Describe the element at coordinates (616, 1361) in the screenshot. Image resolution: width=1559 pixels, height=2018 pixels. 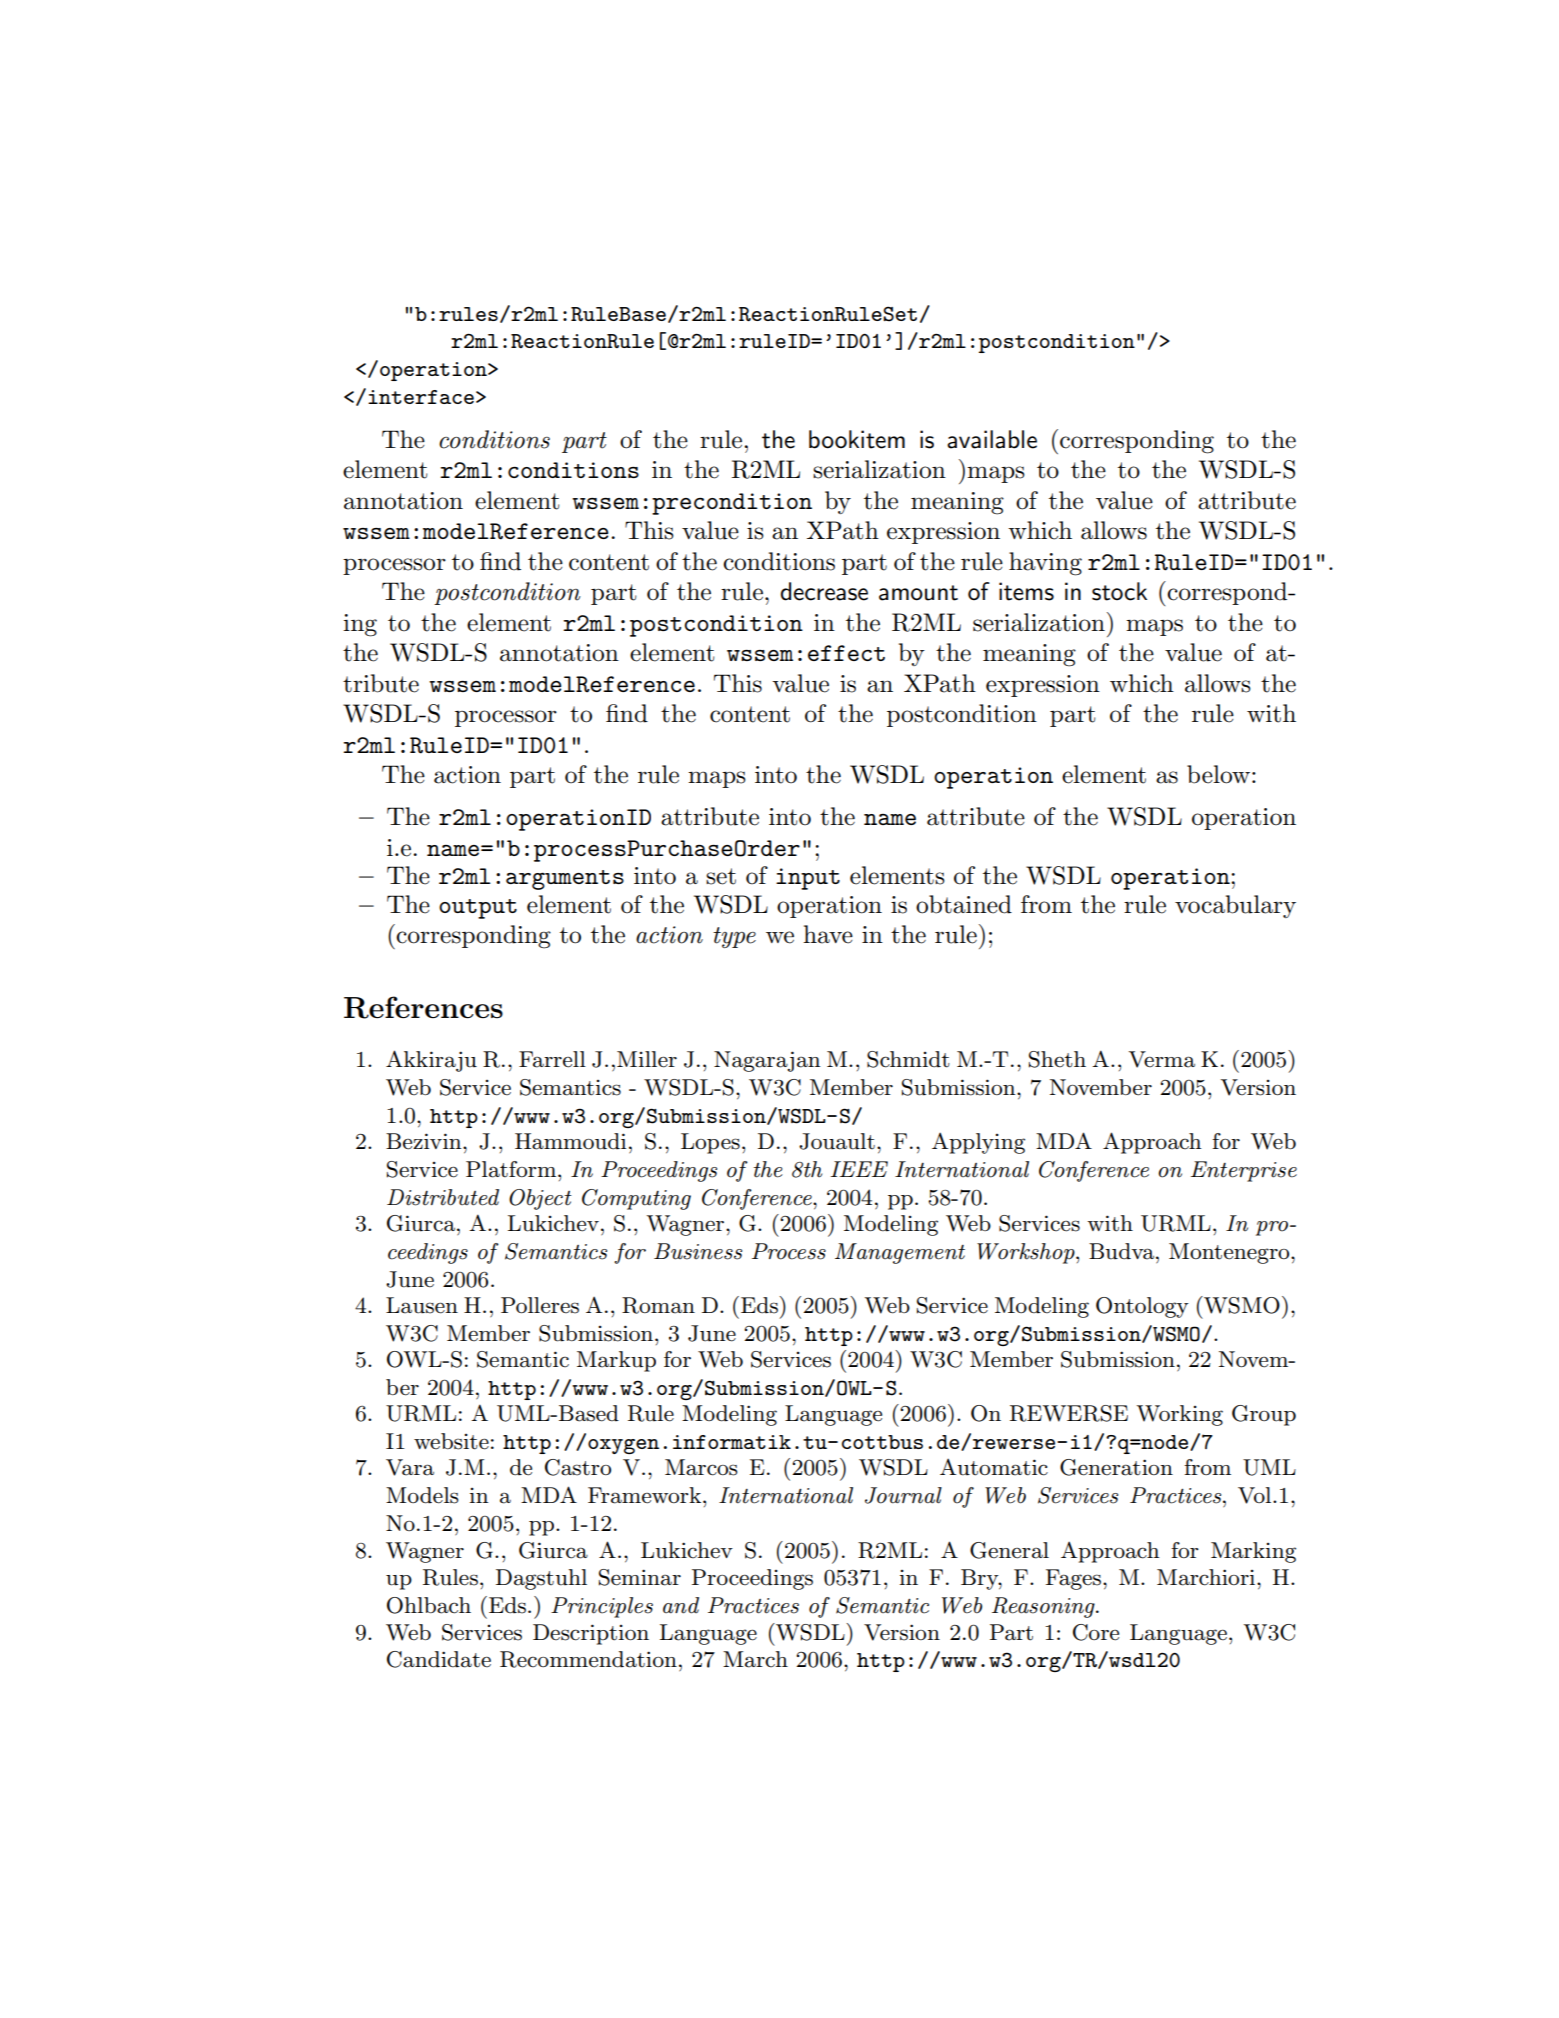
I see `Markup` at that location.
